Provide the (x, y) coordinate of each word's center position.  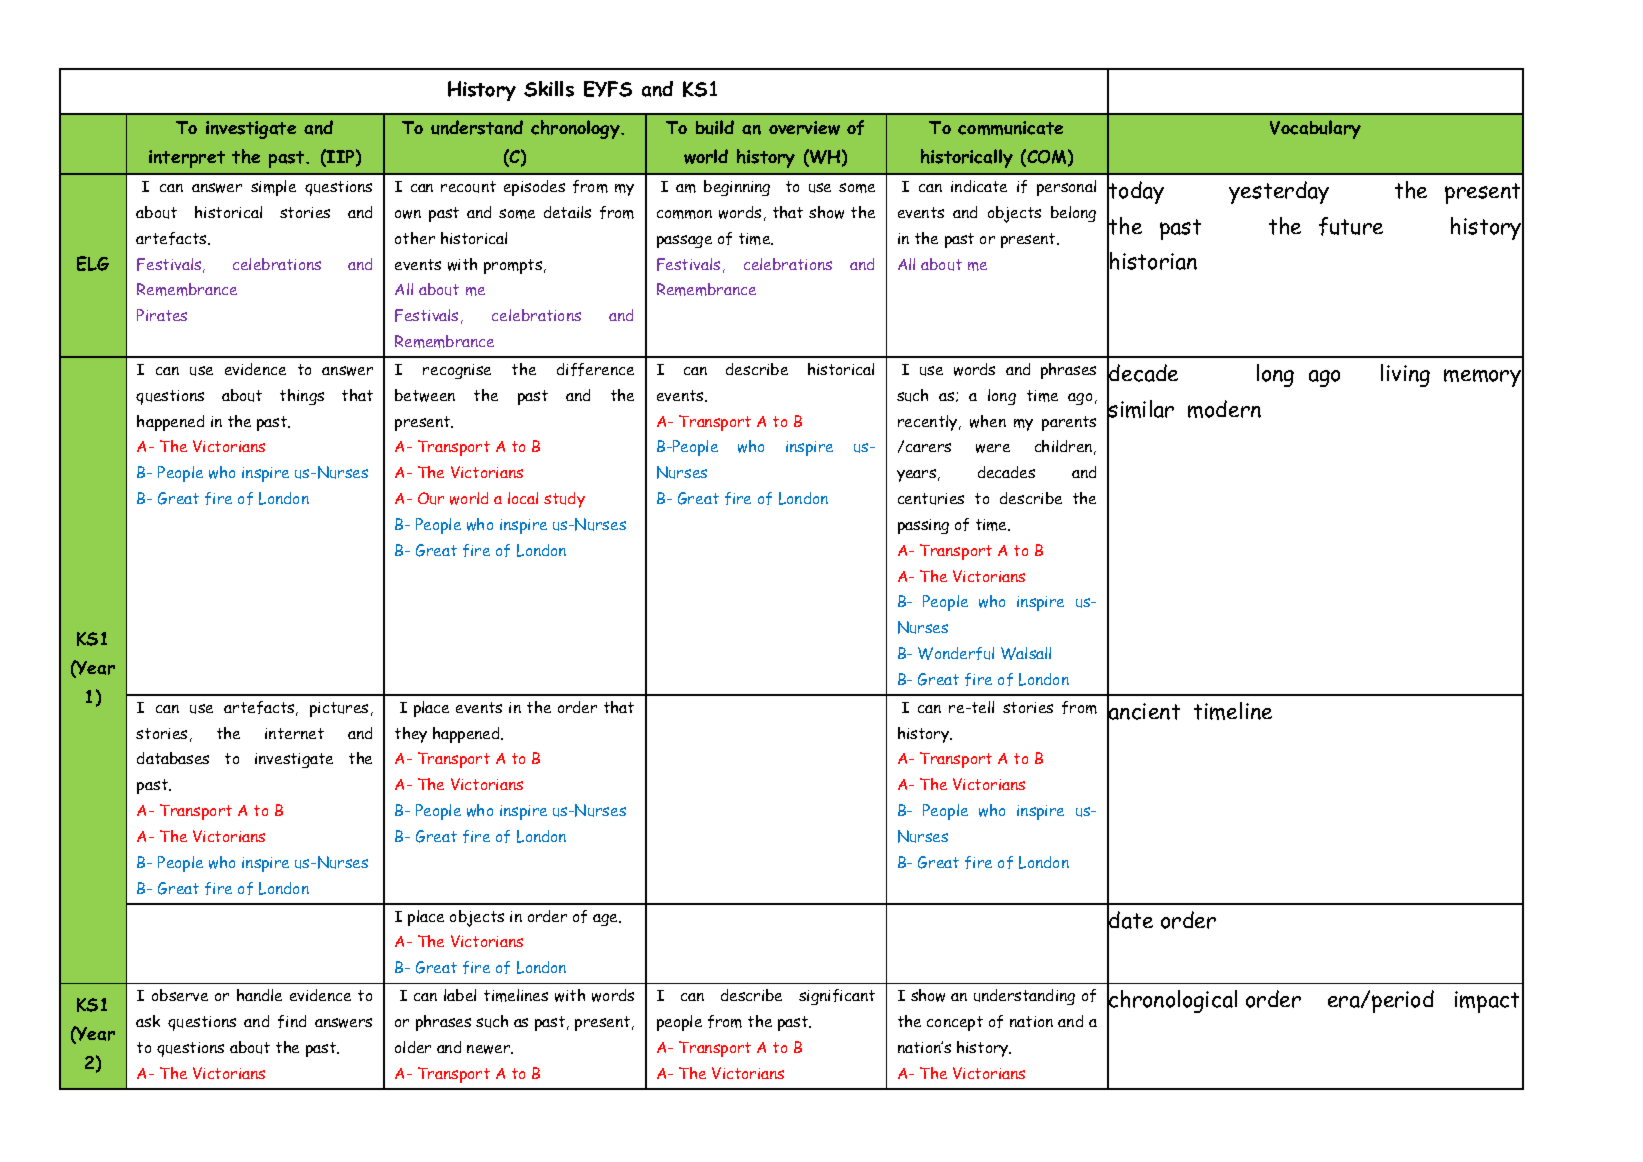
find (292, 1021)
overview (804, 128)
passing (923, 526)
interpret (187, 159)
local (523, 498)
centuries (931, 499)
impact (1487, 1002)
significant (837, 997)
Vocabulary (1315, 129)
